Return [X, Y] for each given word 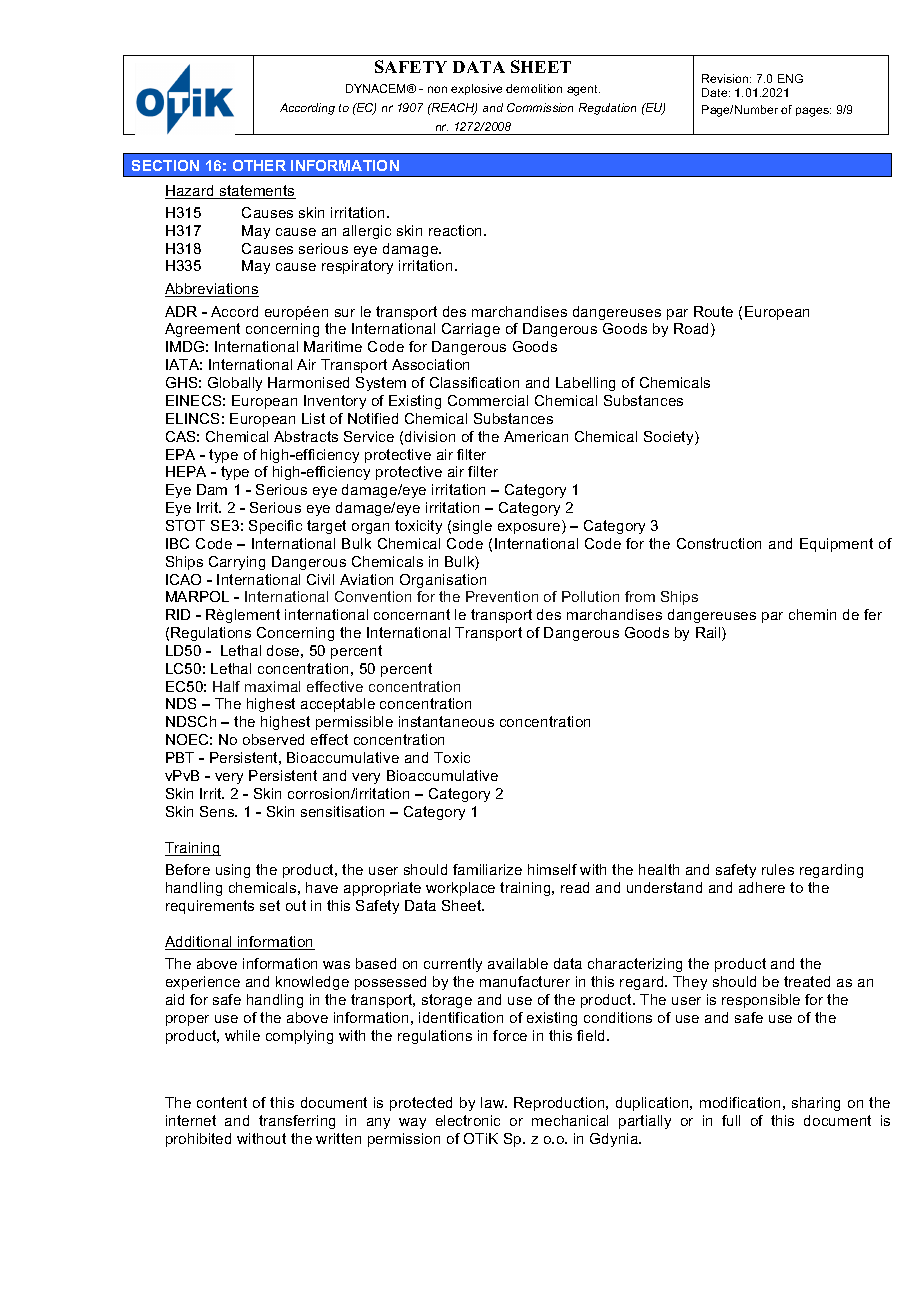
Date [716, 92]
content [222, 1102]
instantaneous [446, 721]
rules [778, 869]
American [536, 436]
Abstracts [306, 436]
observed [273, 739]
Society [670, 438]
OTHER [259, 165]
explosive [476, 89]
